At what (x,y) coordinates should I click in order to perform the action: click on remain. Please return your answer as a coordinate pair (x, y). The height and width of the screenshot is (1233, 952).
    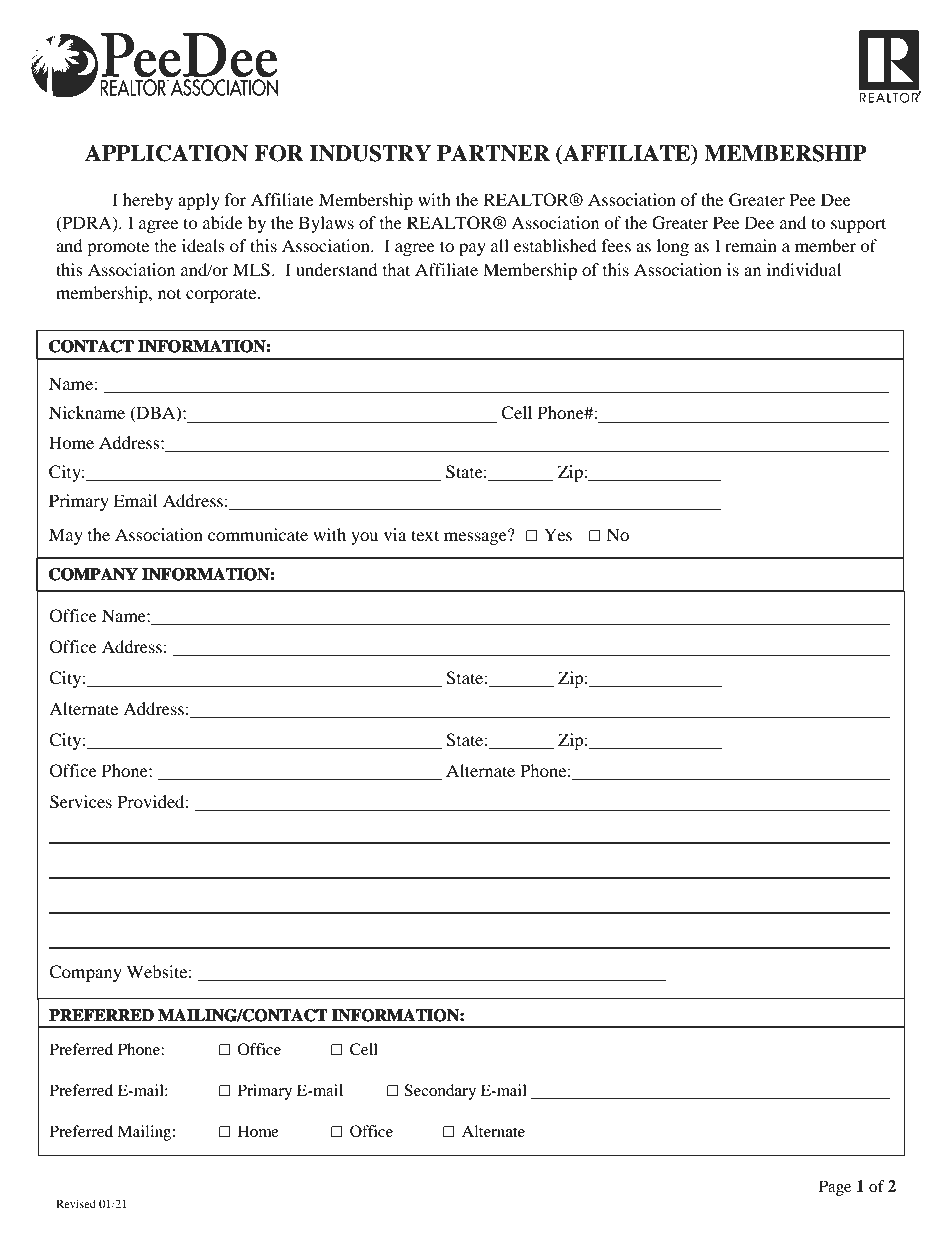
    Looking at the image, I should click on (751, 245).
